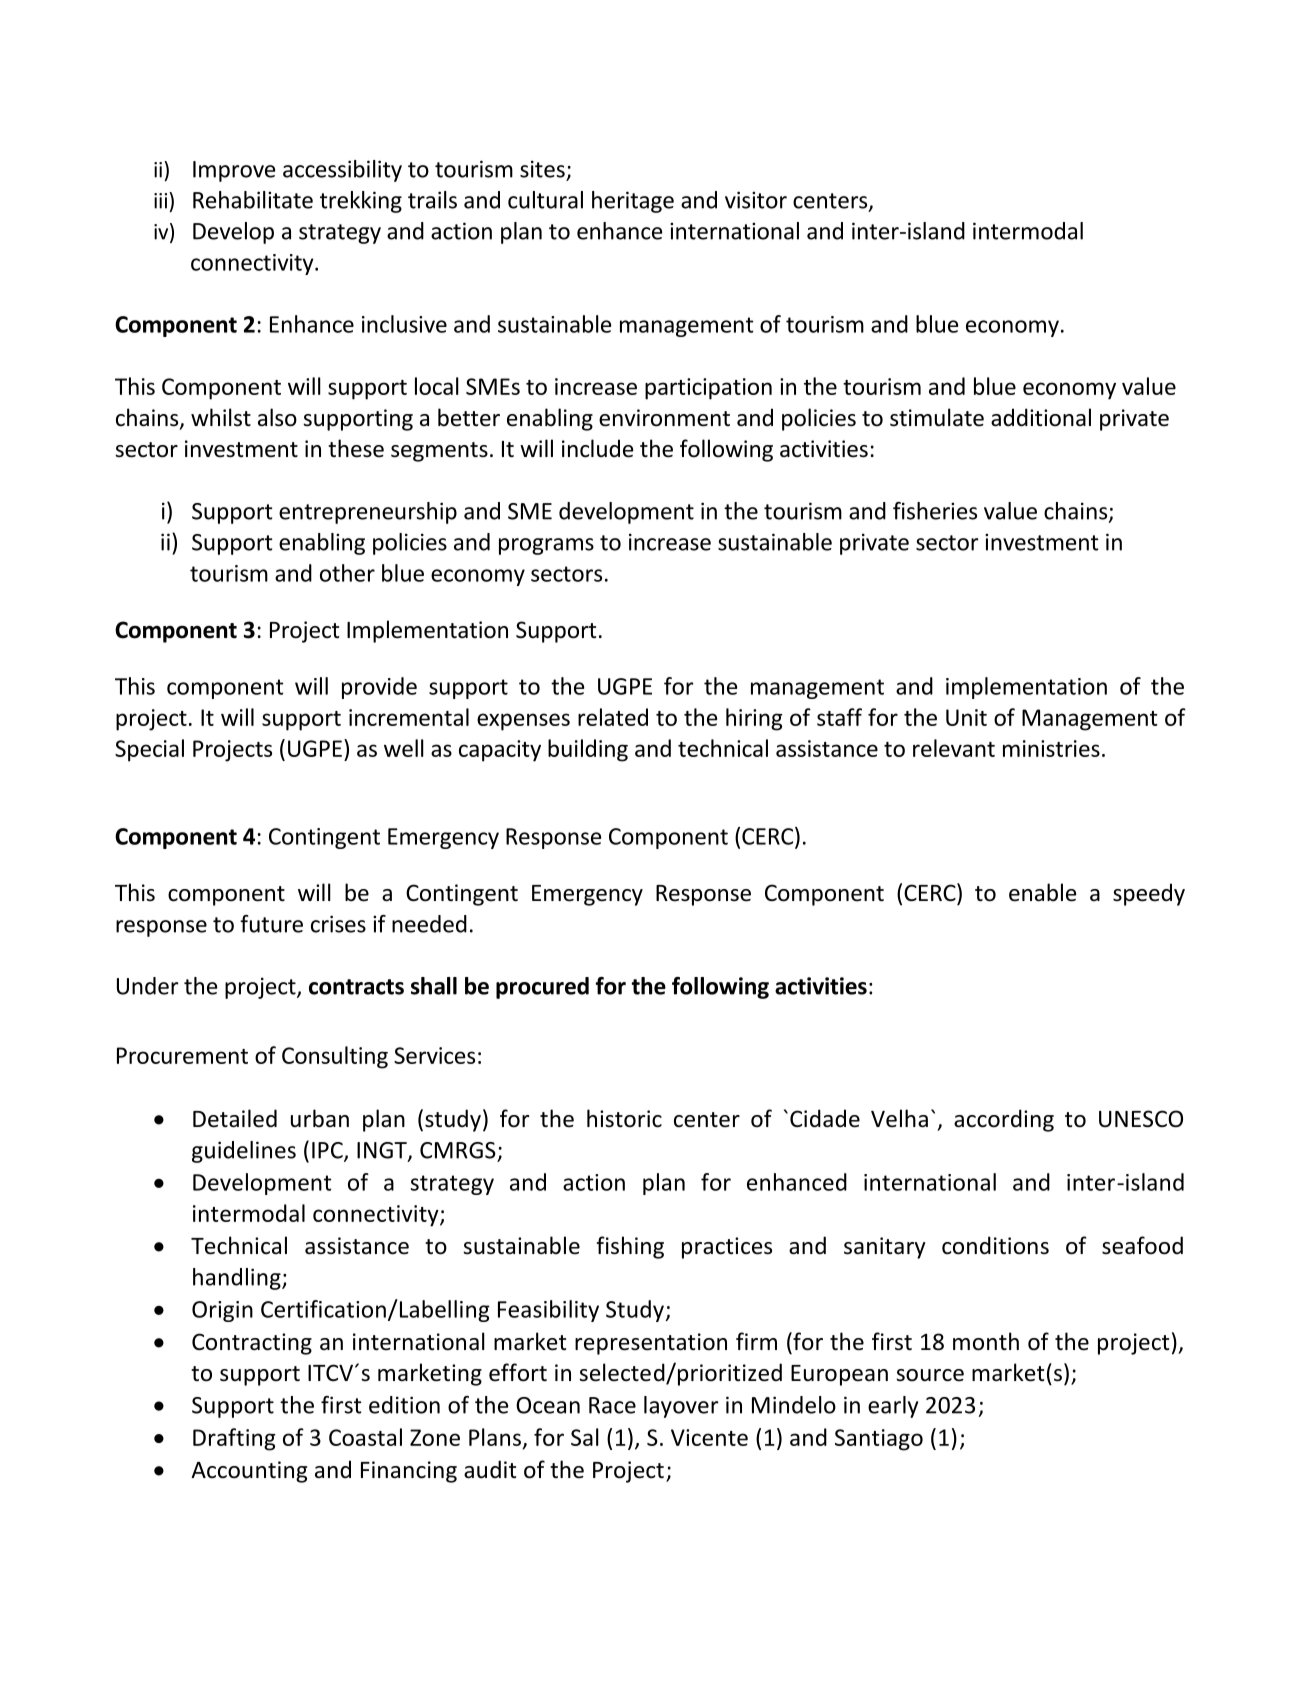  I want to click on Detailed, so click(235, 1118).
